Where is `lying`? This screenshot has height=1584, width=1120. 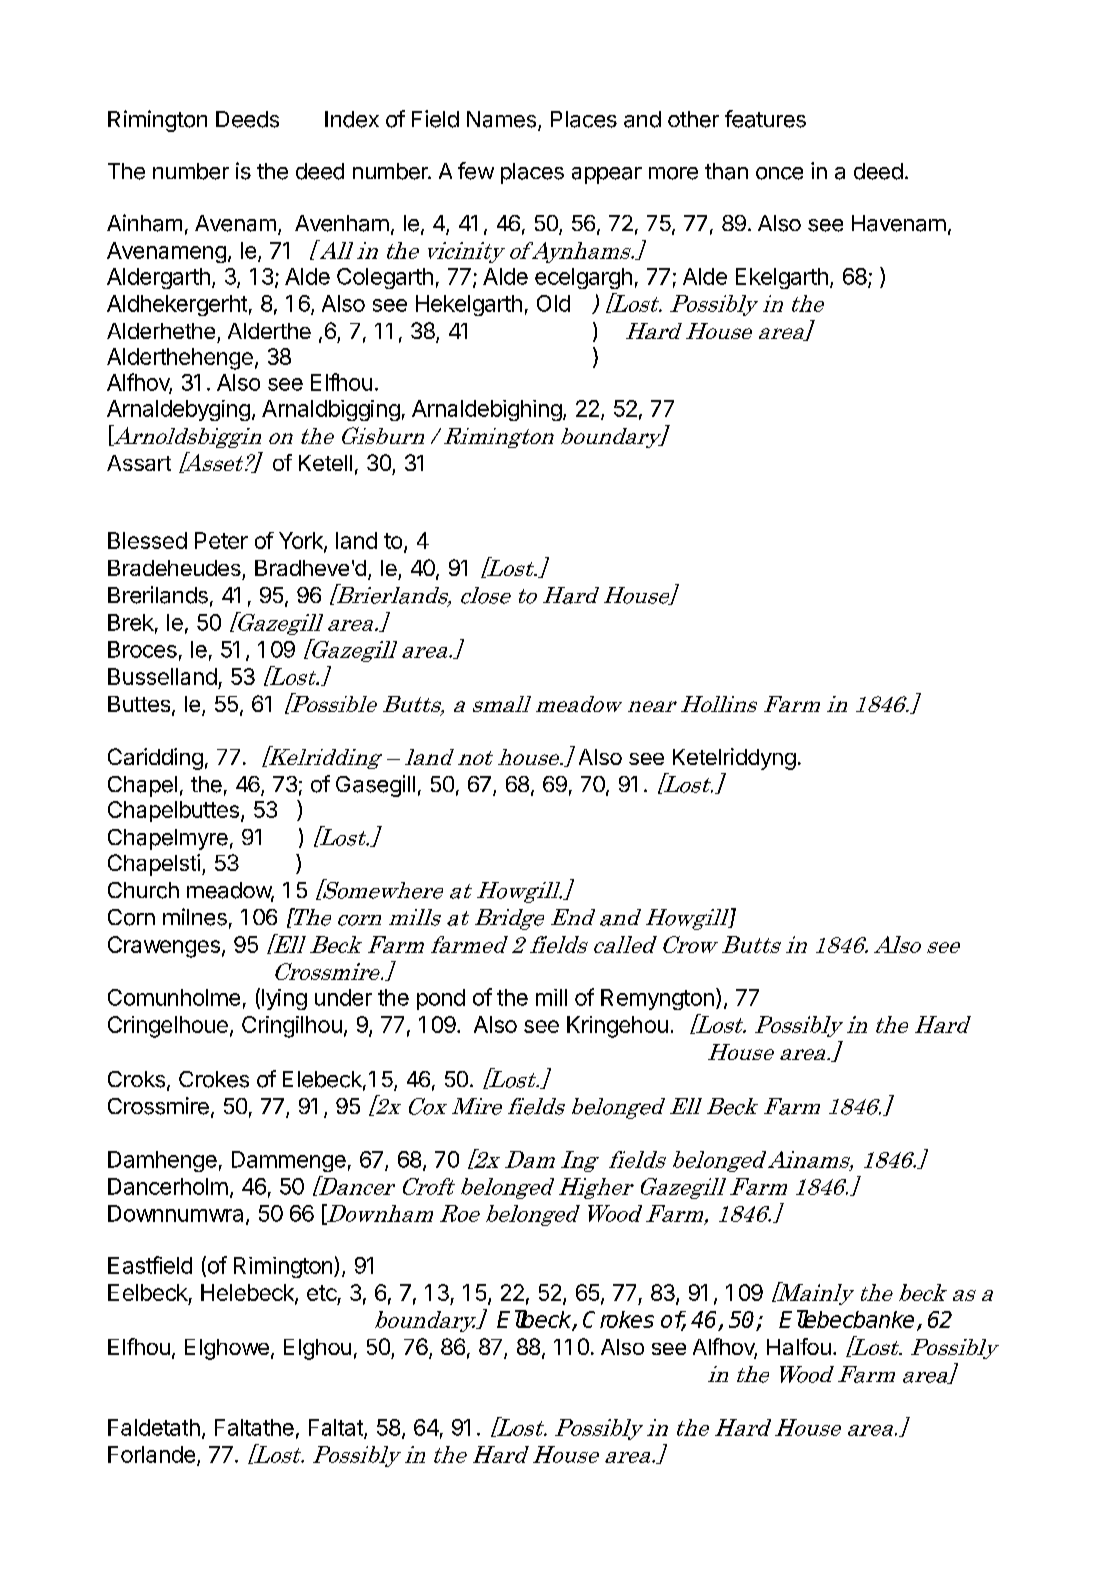 lying is located at coordinates (284, 999).
